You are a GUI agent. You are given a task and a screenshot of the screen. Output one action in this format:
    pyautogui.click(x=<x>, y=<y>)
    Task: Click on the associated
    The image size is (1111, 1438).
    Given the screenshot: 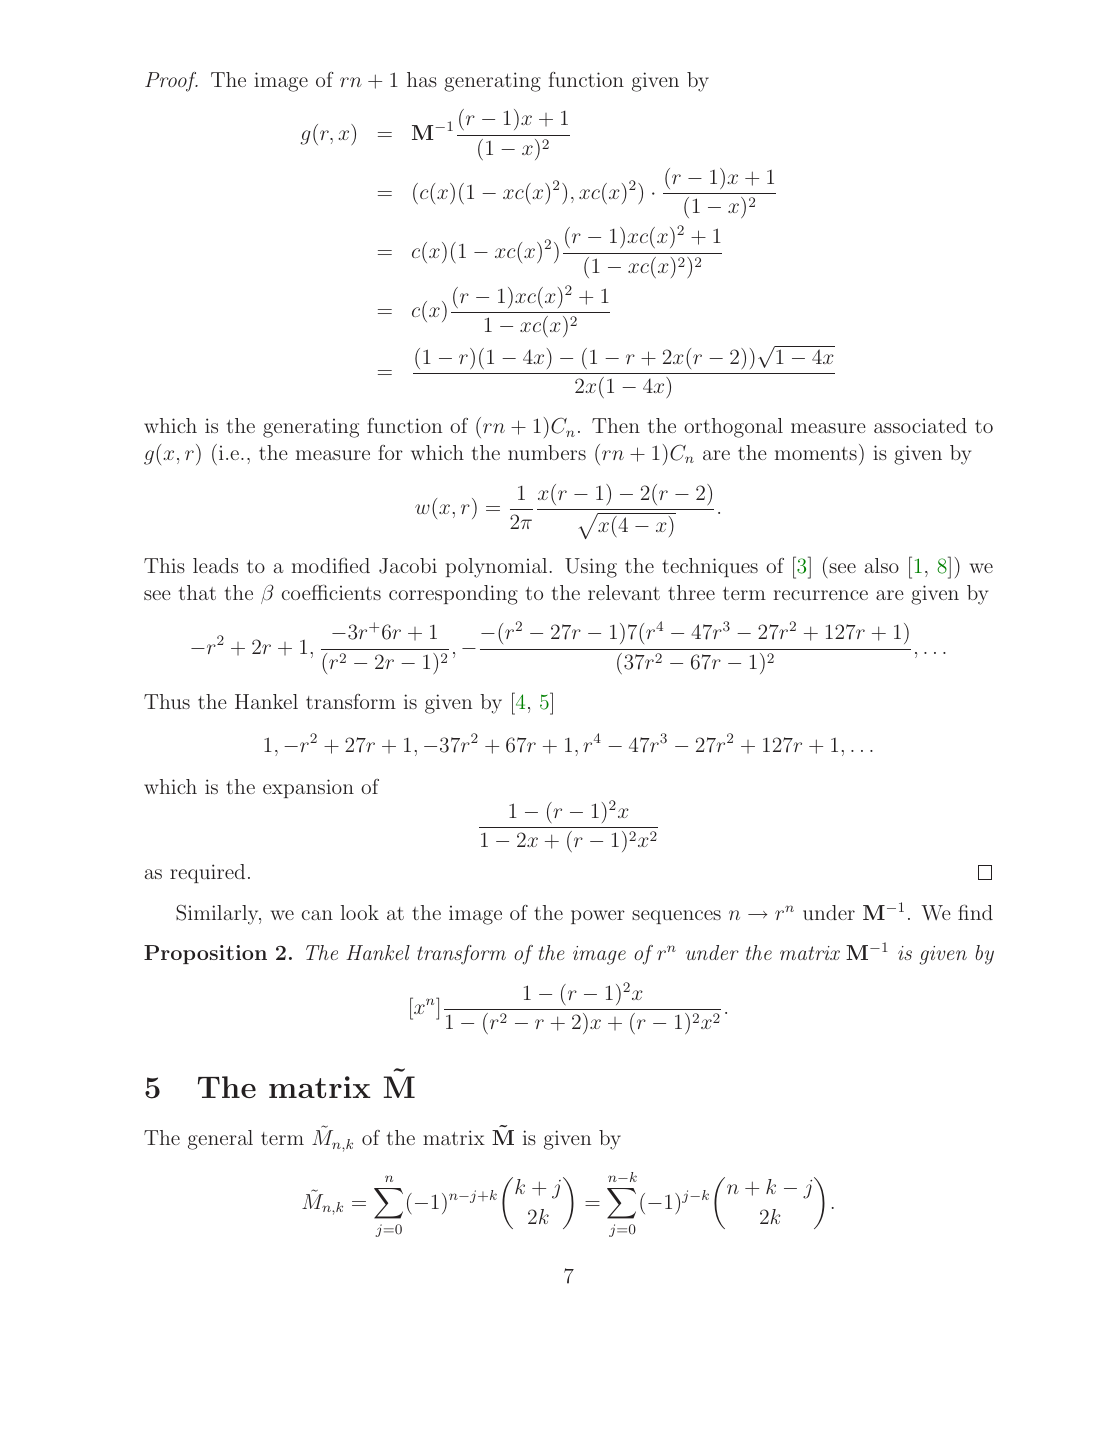 What is the action you would take?
    pyautogui.click(x=920, y=425)
